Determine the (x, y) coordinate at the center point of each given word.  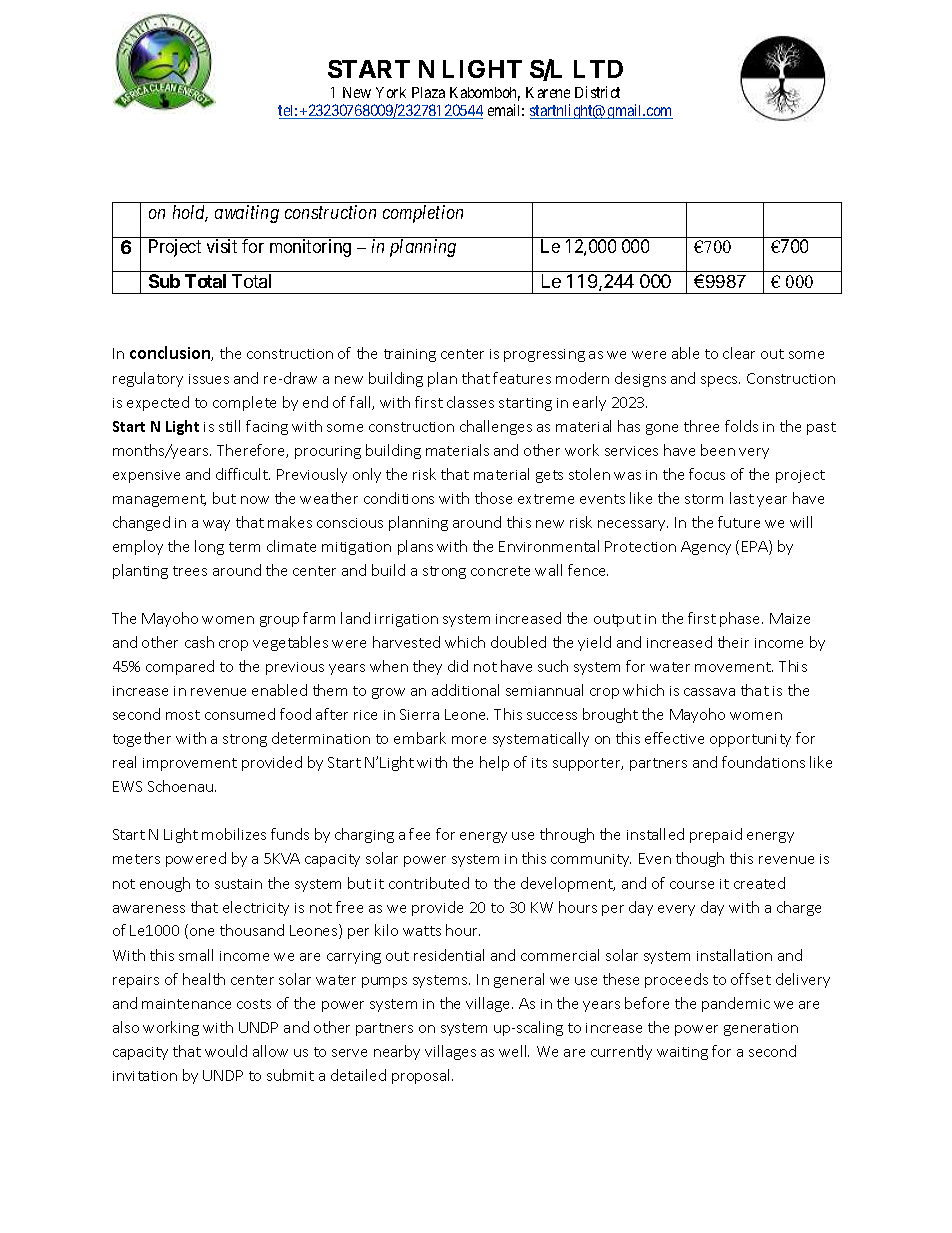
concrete (500, 571)
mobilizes (234, 834)
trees (190, 571)
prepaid (716, 835)
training (410, 355)
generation (761, 1029)
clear (739, 353)
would (226, 1051)
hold (190, 213)
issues (209, 379)
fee (419, 834)
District (597, 92)
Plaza (428, 92)
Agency (706, 548)
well (514, 1051)
